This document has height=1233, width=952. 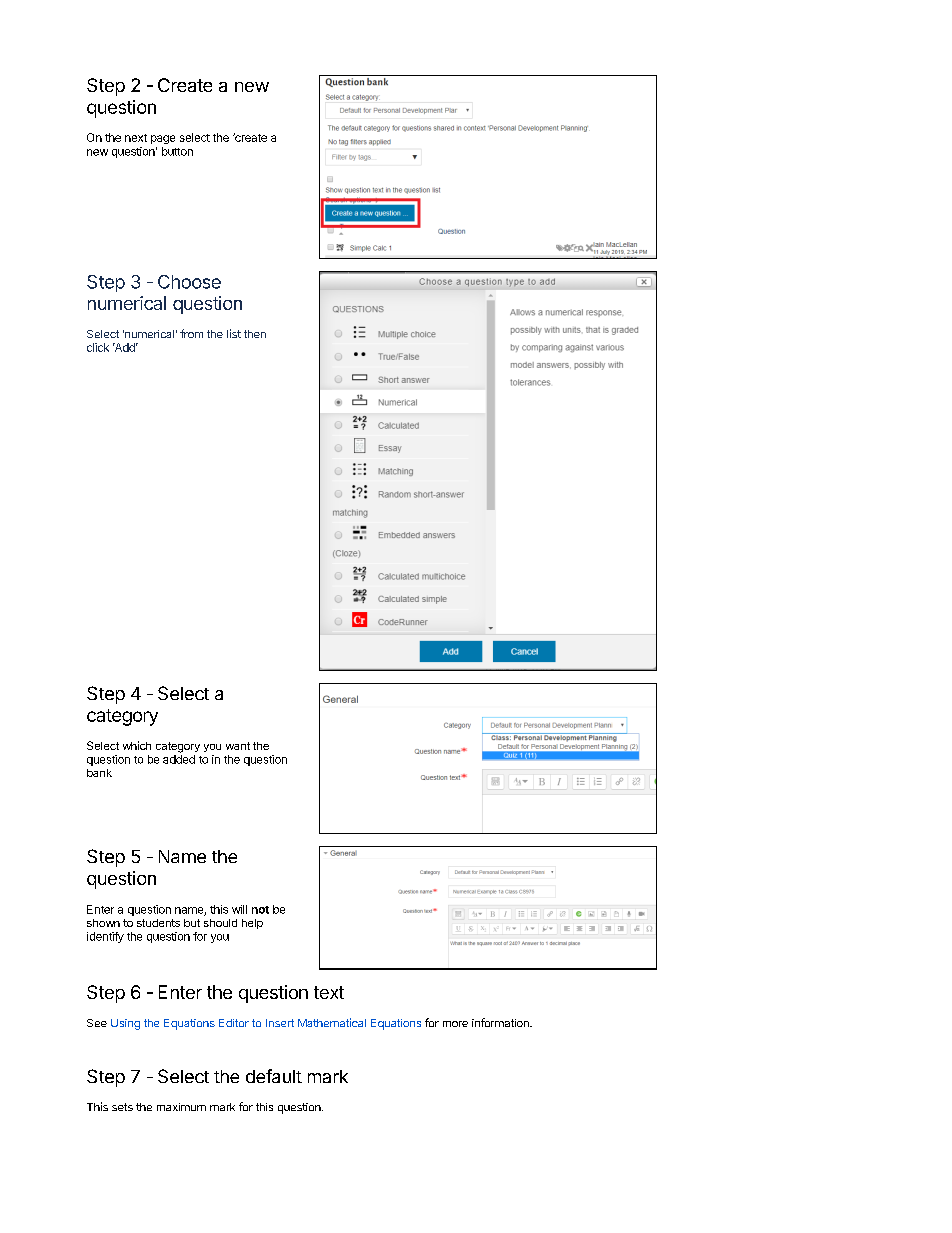 I want to click on want, so click(x=238, y=746).
